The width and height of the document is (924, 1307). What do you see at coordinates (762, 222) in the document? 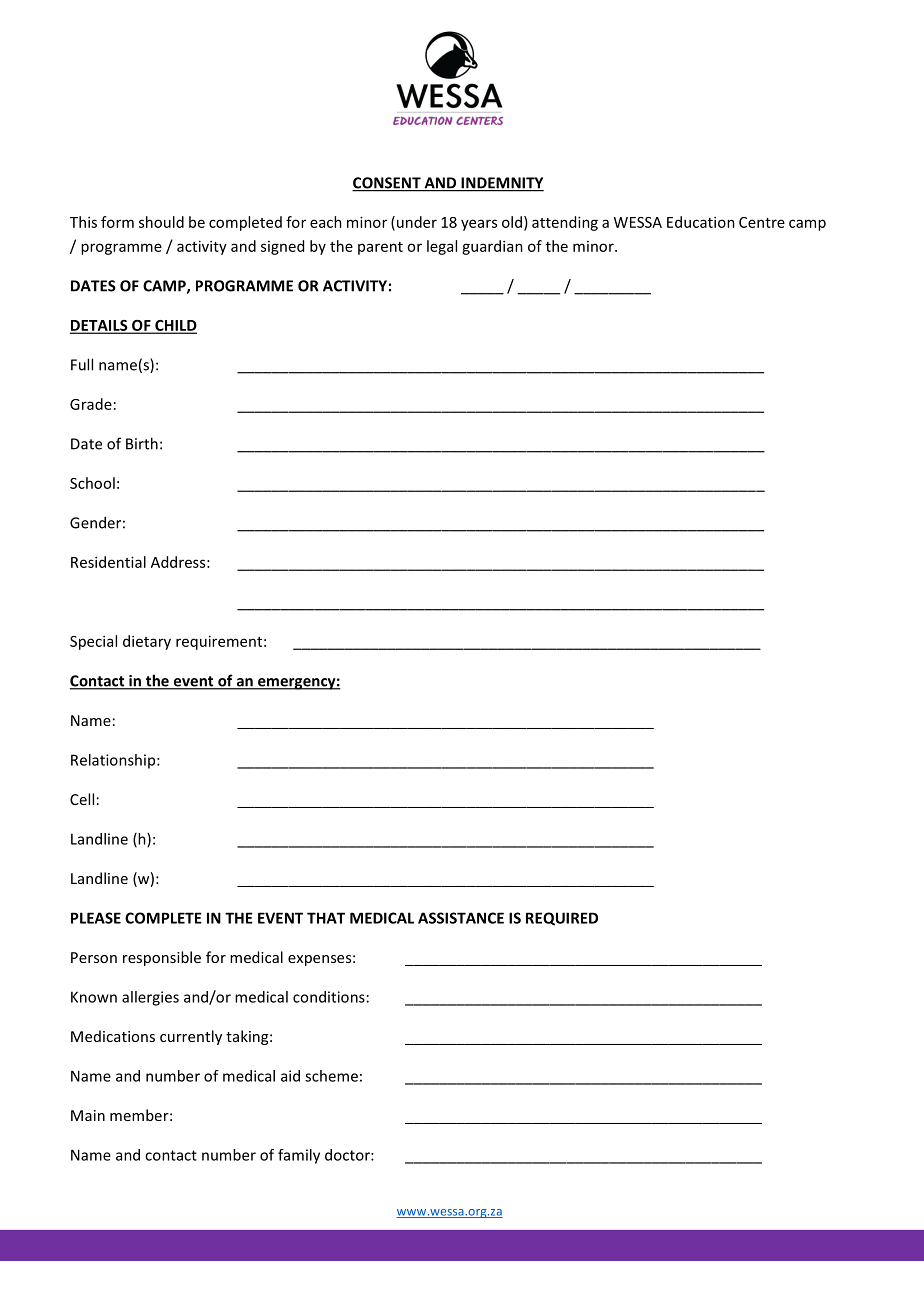
I see `Centre` at bounding box center [762, 222].
